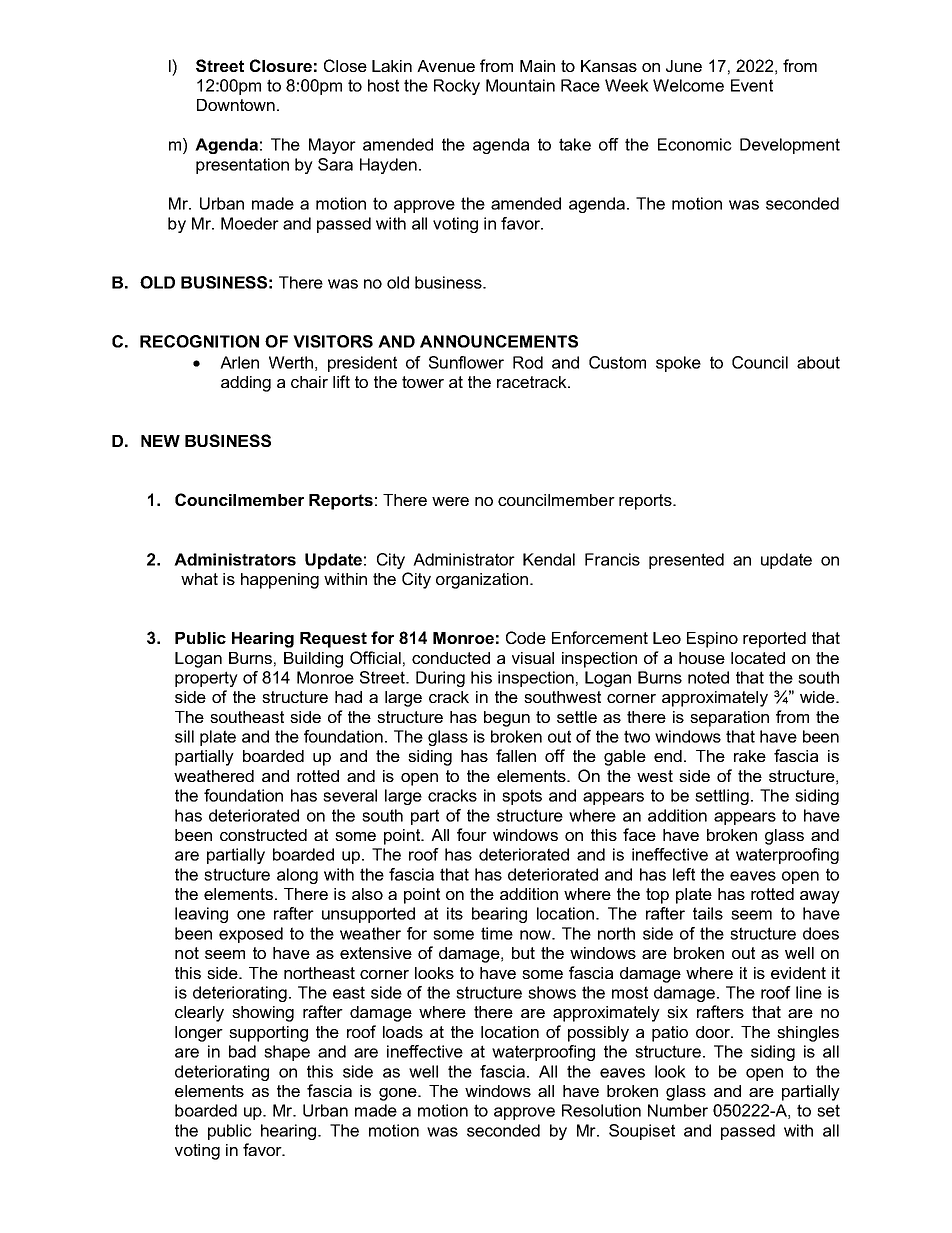 The width and height of the image is (952, 1233). Describe the element at coordinates (399, 1094) in the image. I see `gone` at that location.
